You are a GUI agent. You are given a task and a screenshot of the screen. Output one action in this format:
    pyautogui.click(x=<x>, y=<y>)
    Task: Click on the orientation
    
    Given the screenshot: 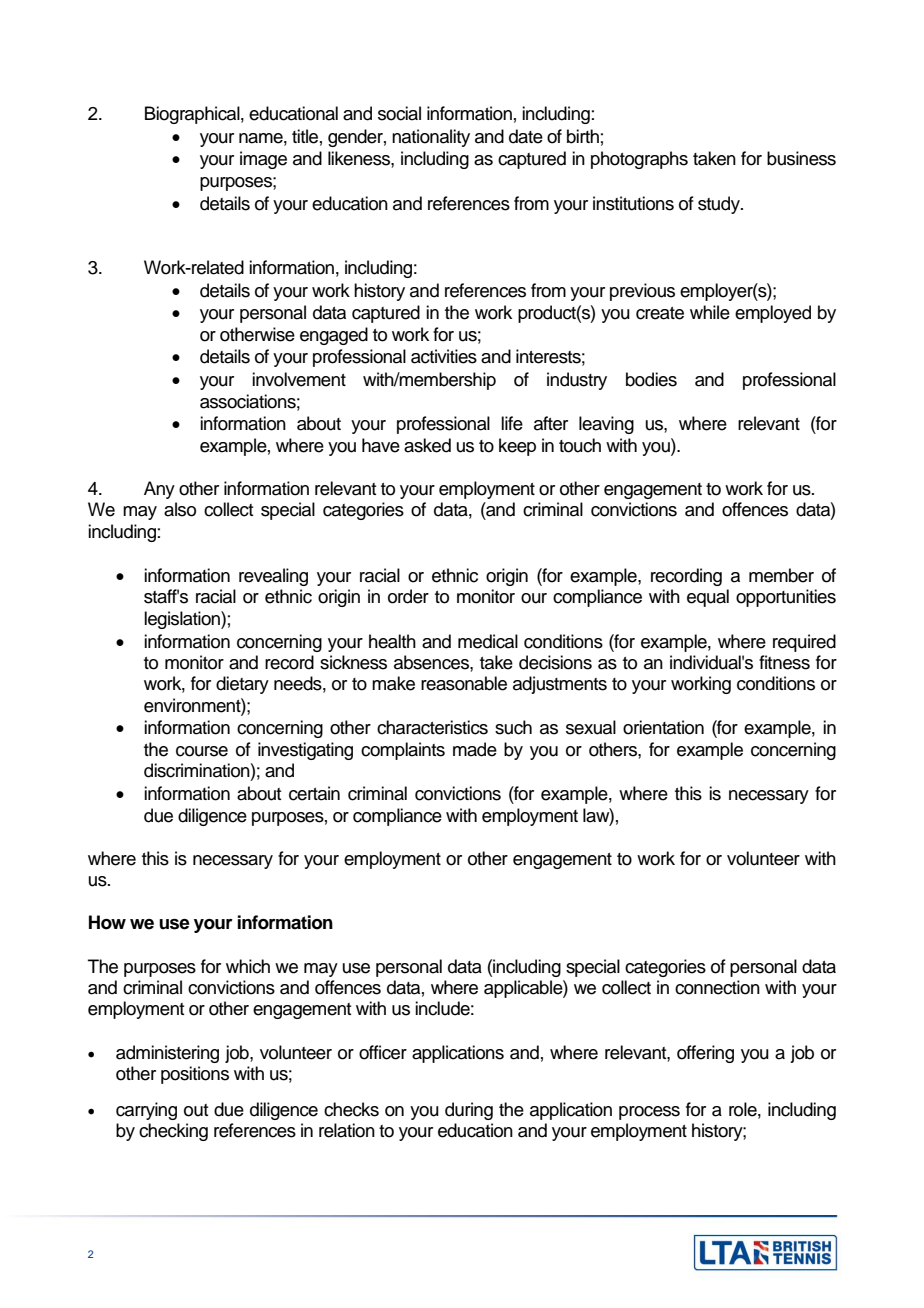 What is the action you would take?
    pyautogui.click(x=663, y=727)
